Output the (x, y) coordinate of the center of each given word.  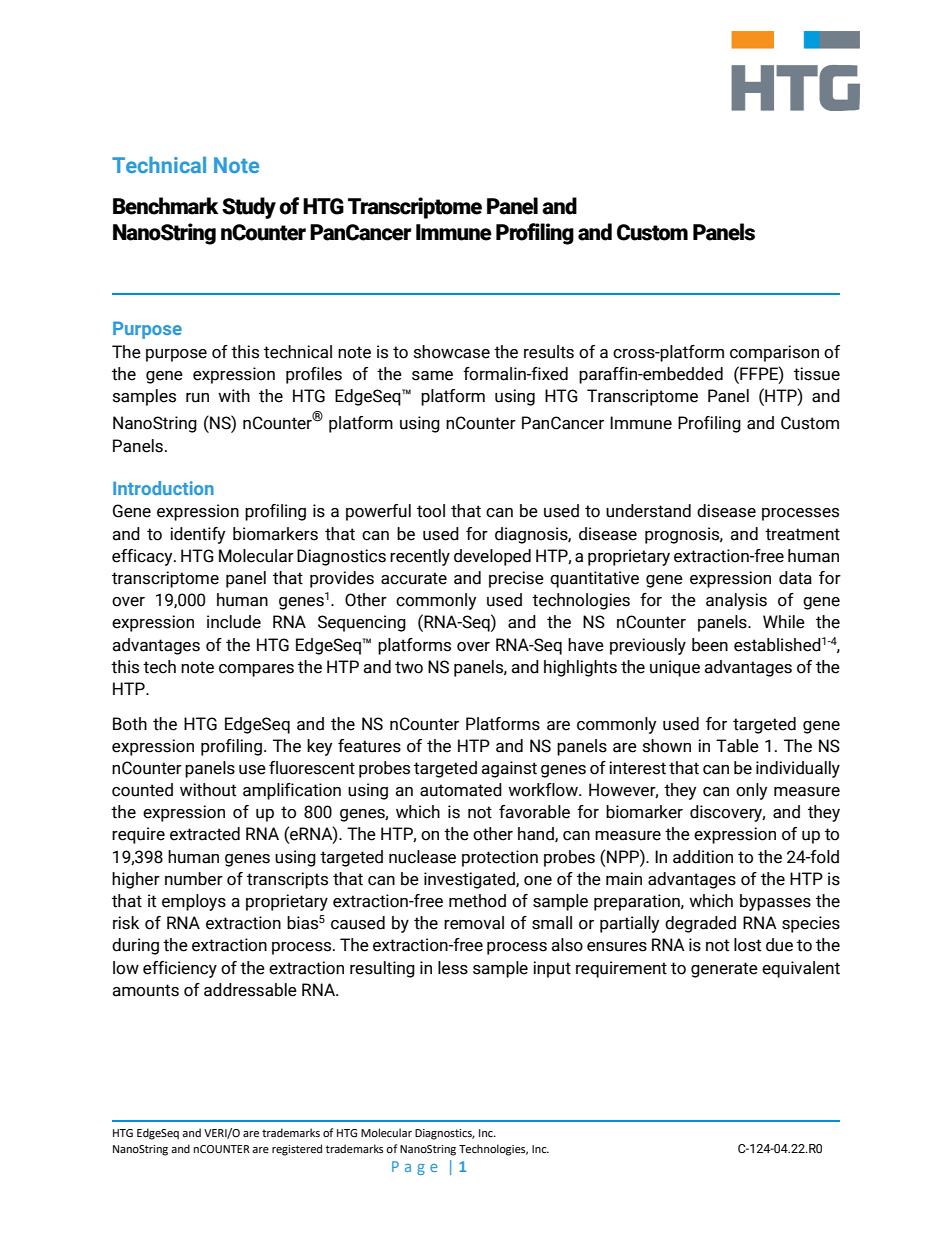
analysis (736, 601)
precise (516, 579)
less (453, 968)
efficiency (180, 969)
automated (461, 790)
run (197, 398)
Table (737, 746)
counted (142, 790)
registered (297, 1150)
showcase (452, 352)
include (234, 622)
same (432, 376)
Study (249, 208)
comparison (774, 353)
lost (747, 945)
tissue (817, 374)
